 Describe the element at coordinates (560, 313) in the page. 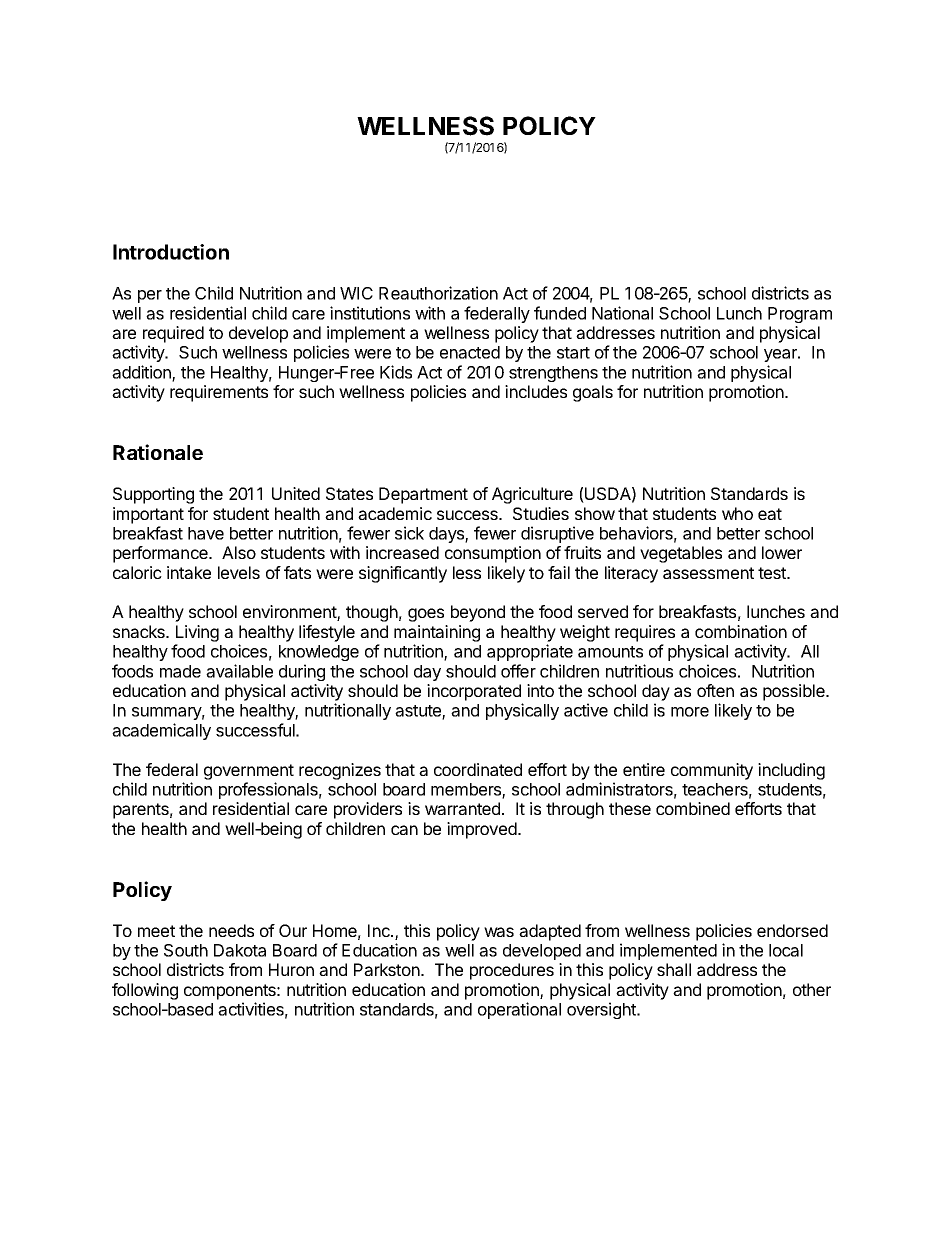

I see `funded` at that location.
